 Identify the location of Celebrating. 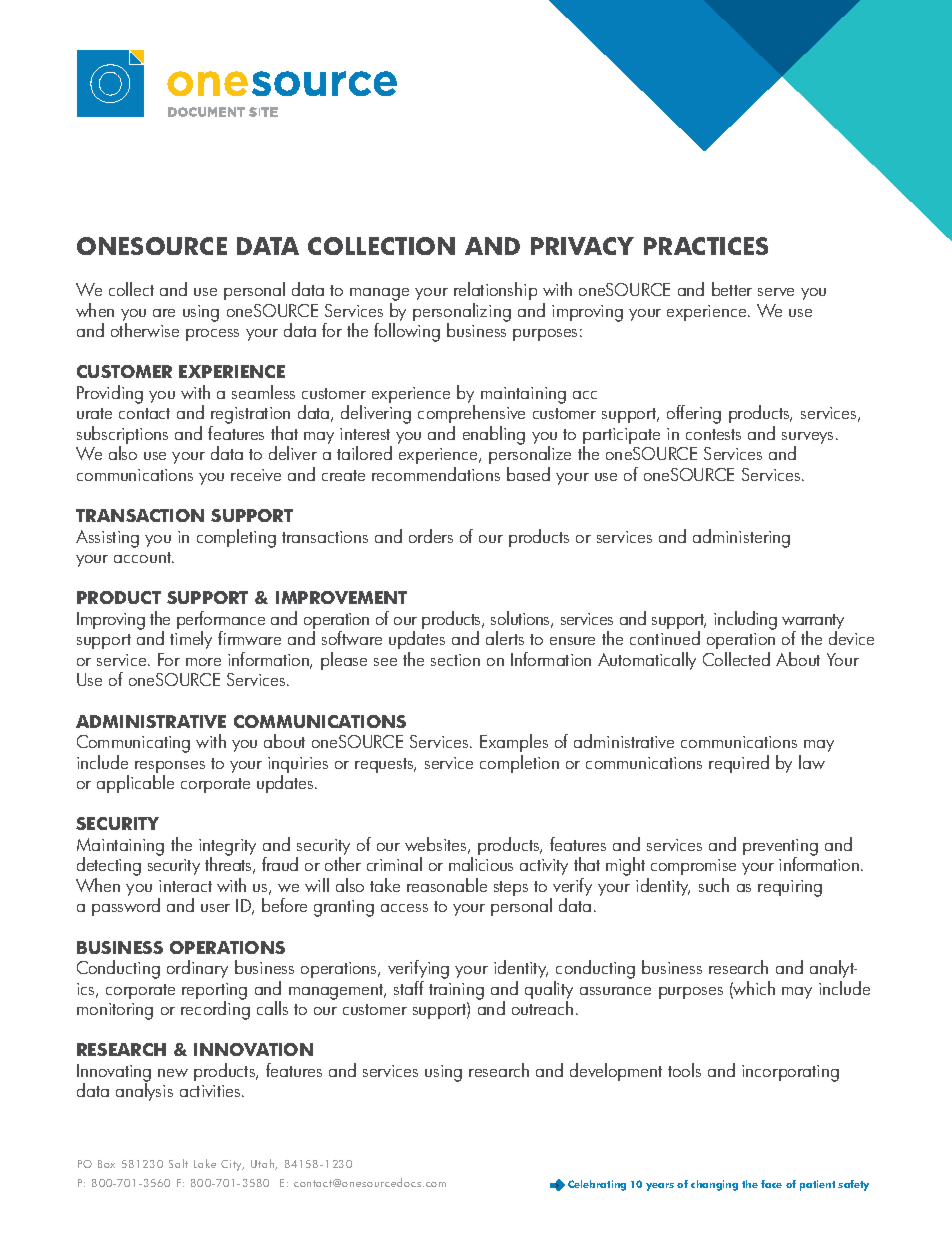
(597, 1185).
